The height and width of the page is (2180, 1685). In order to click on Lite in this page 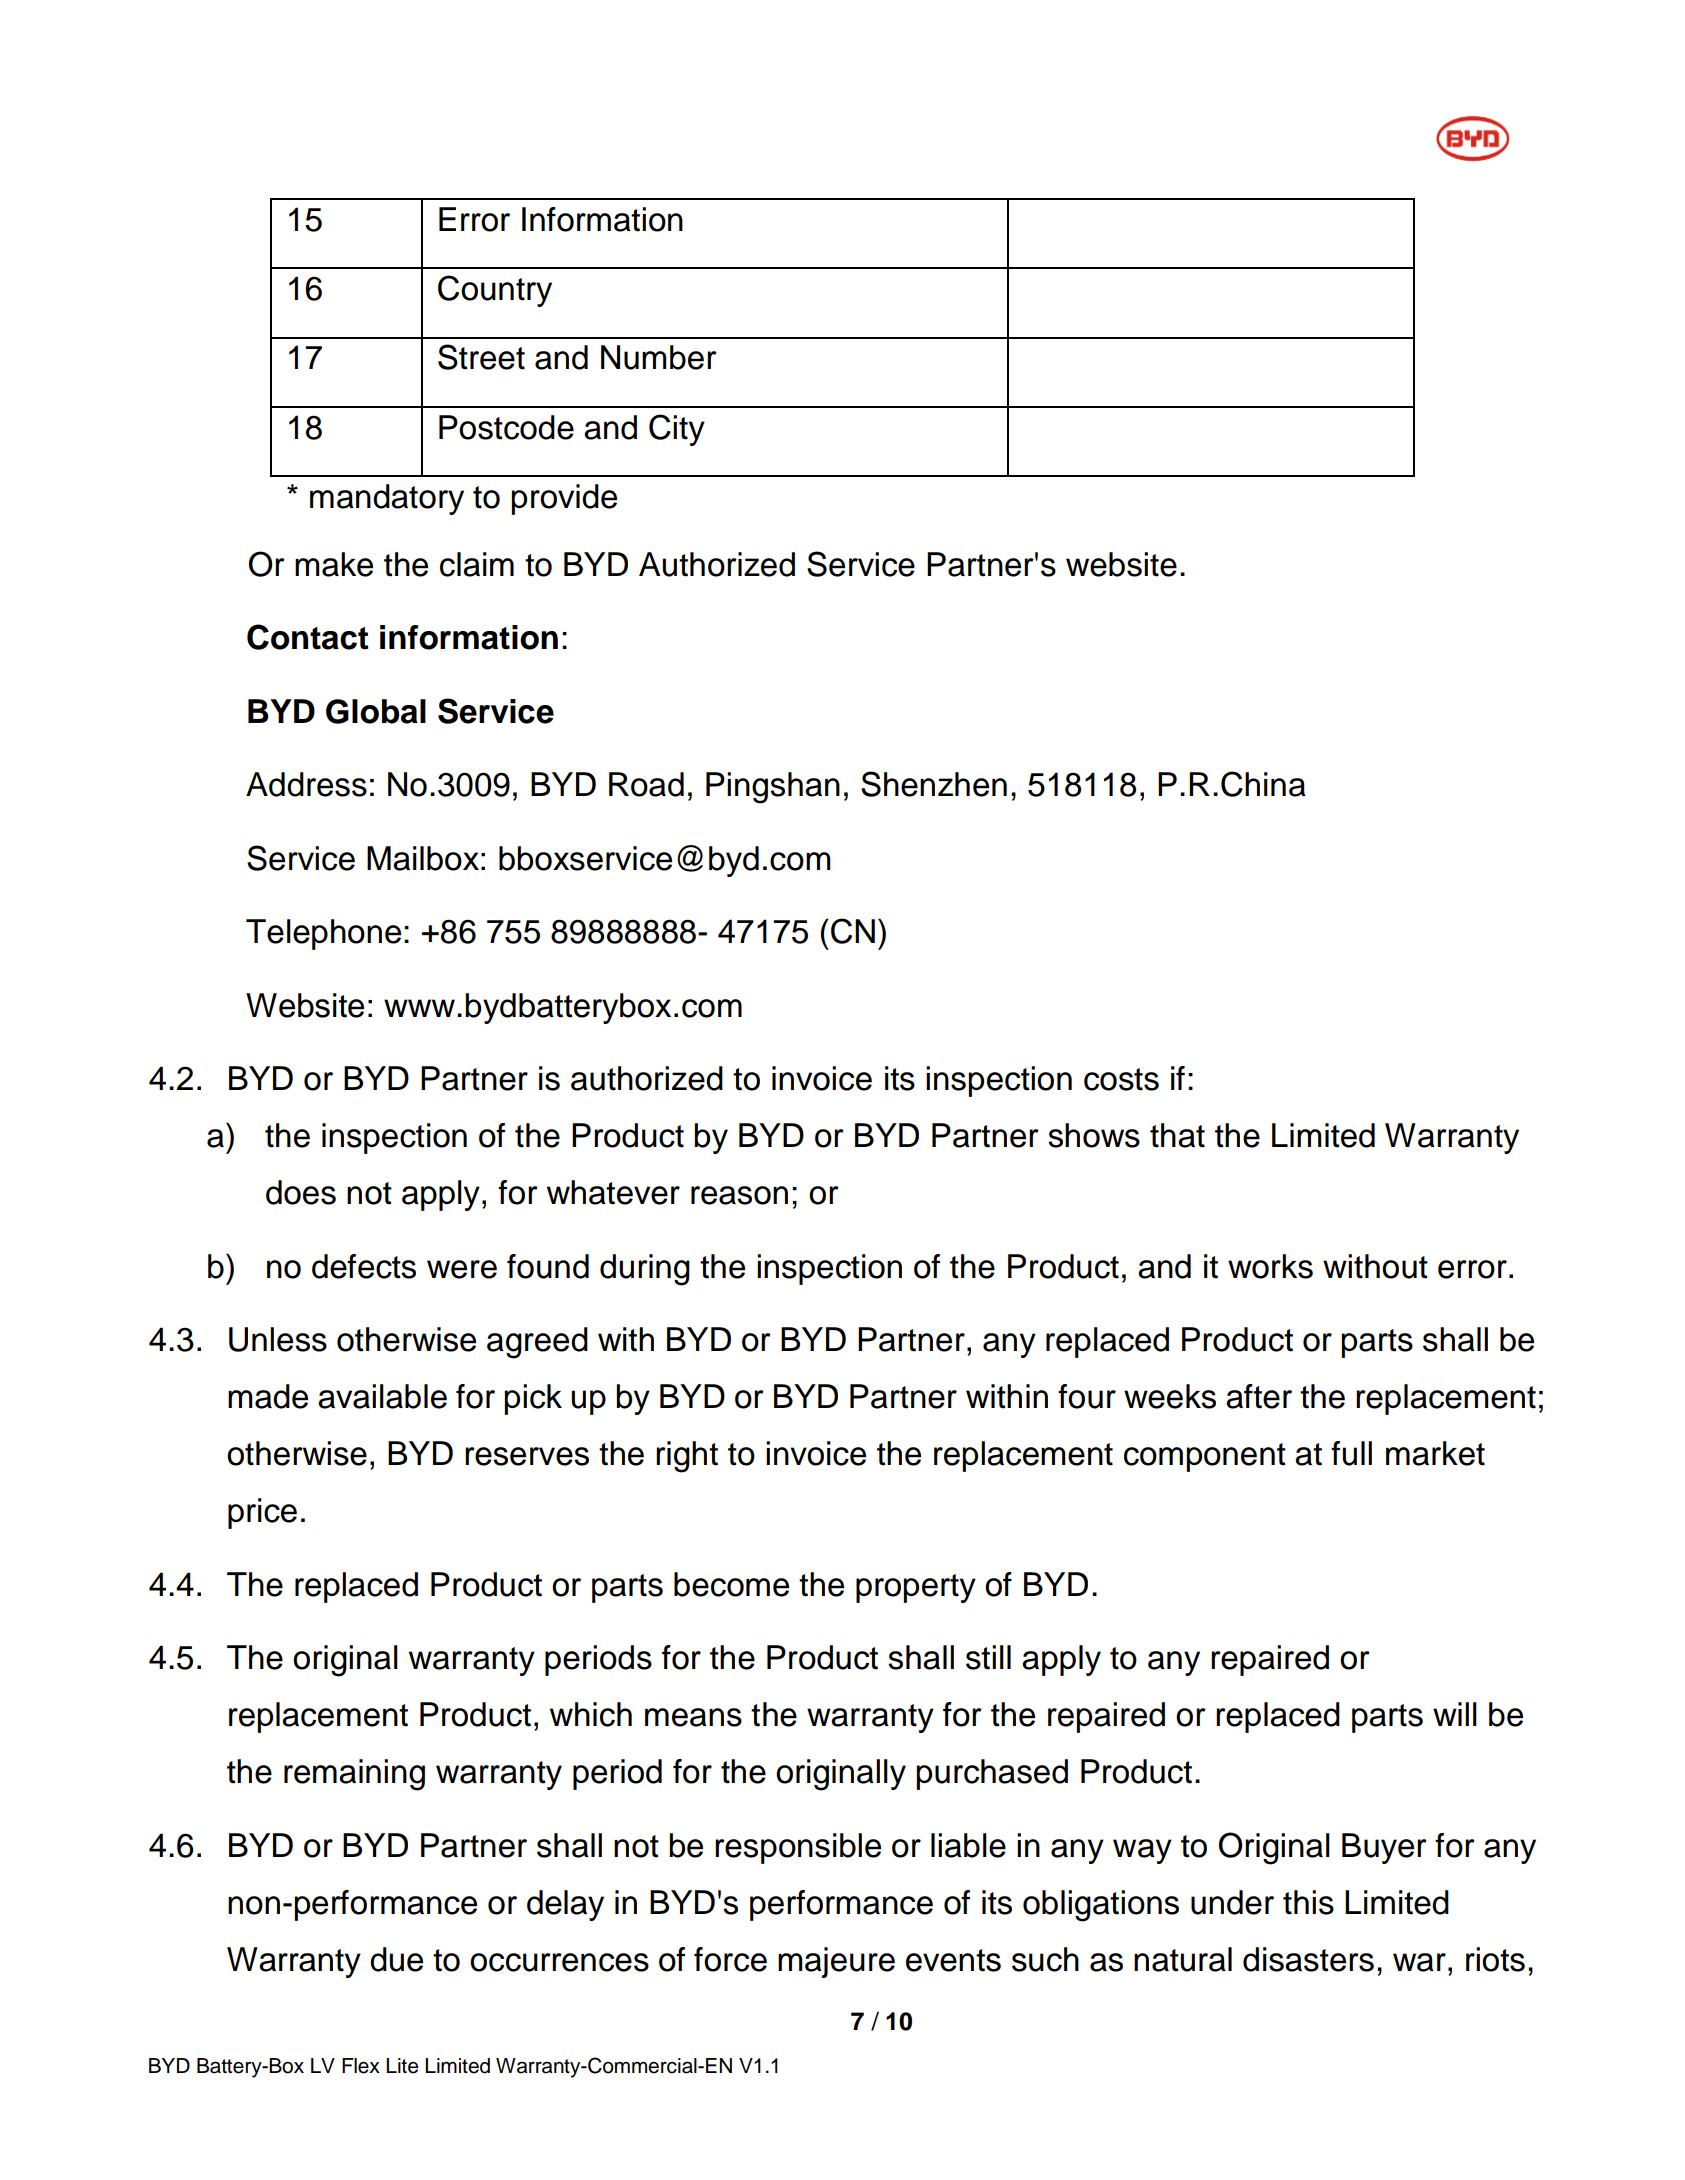, I will do `click(402, 2066)`.
